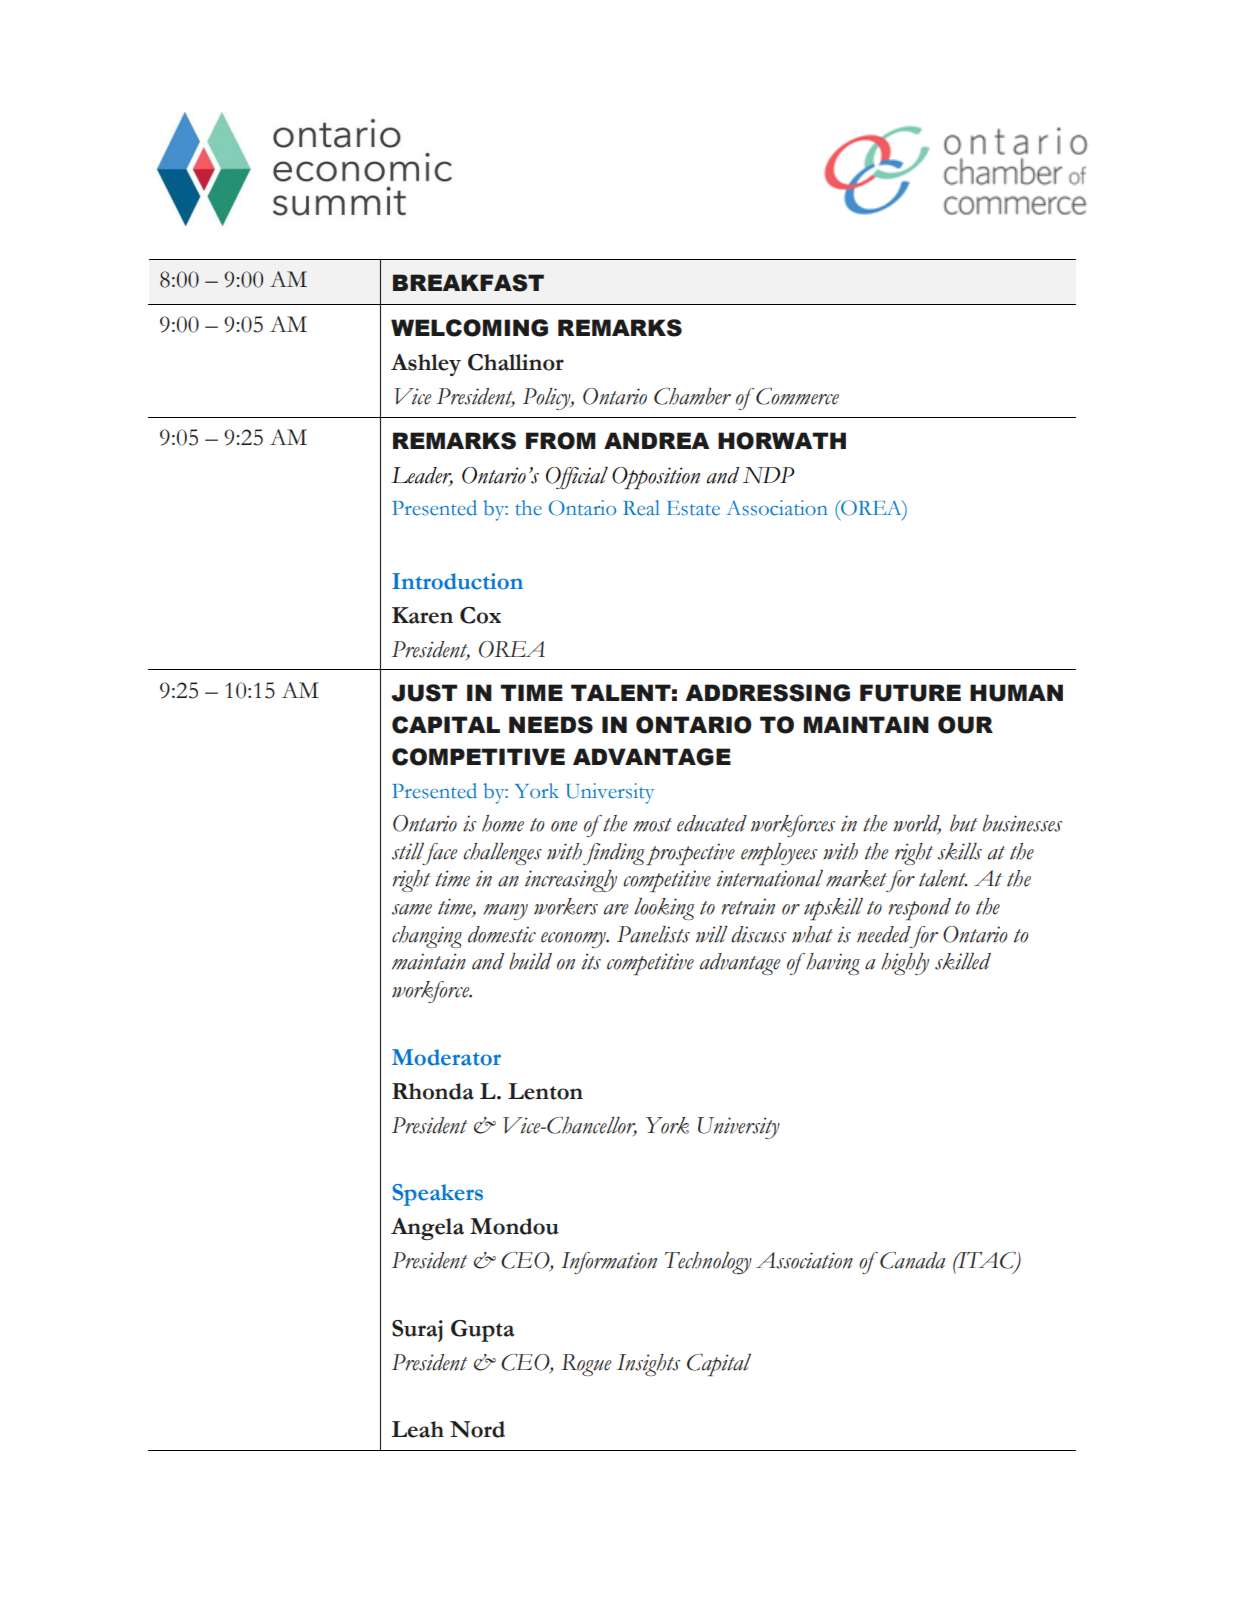  What do you see at coordinates (469, 328) in the screenshot?
I see `WELCOMING` at bounding box center [469, 328].
